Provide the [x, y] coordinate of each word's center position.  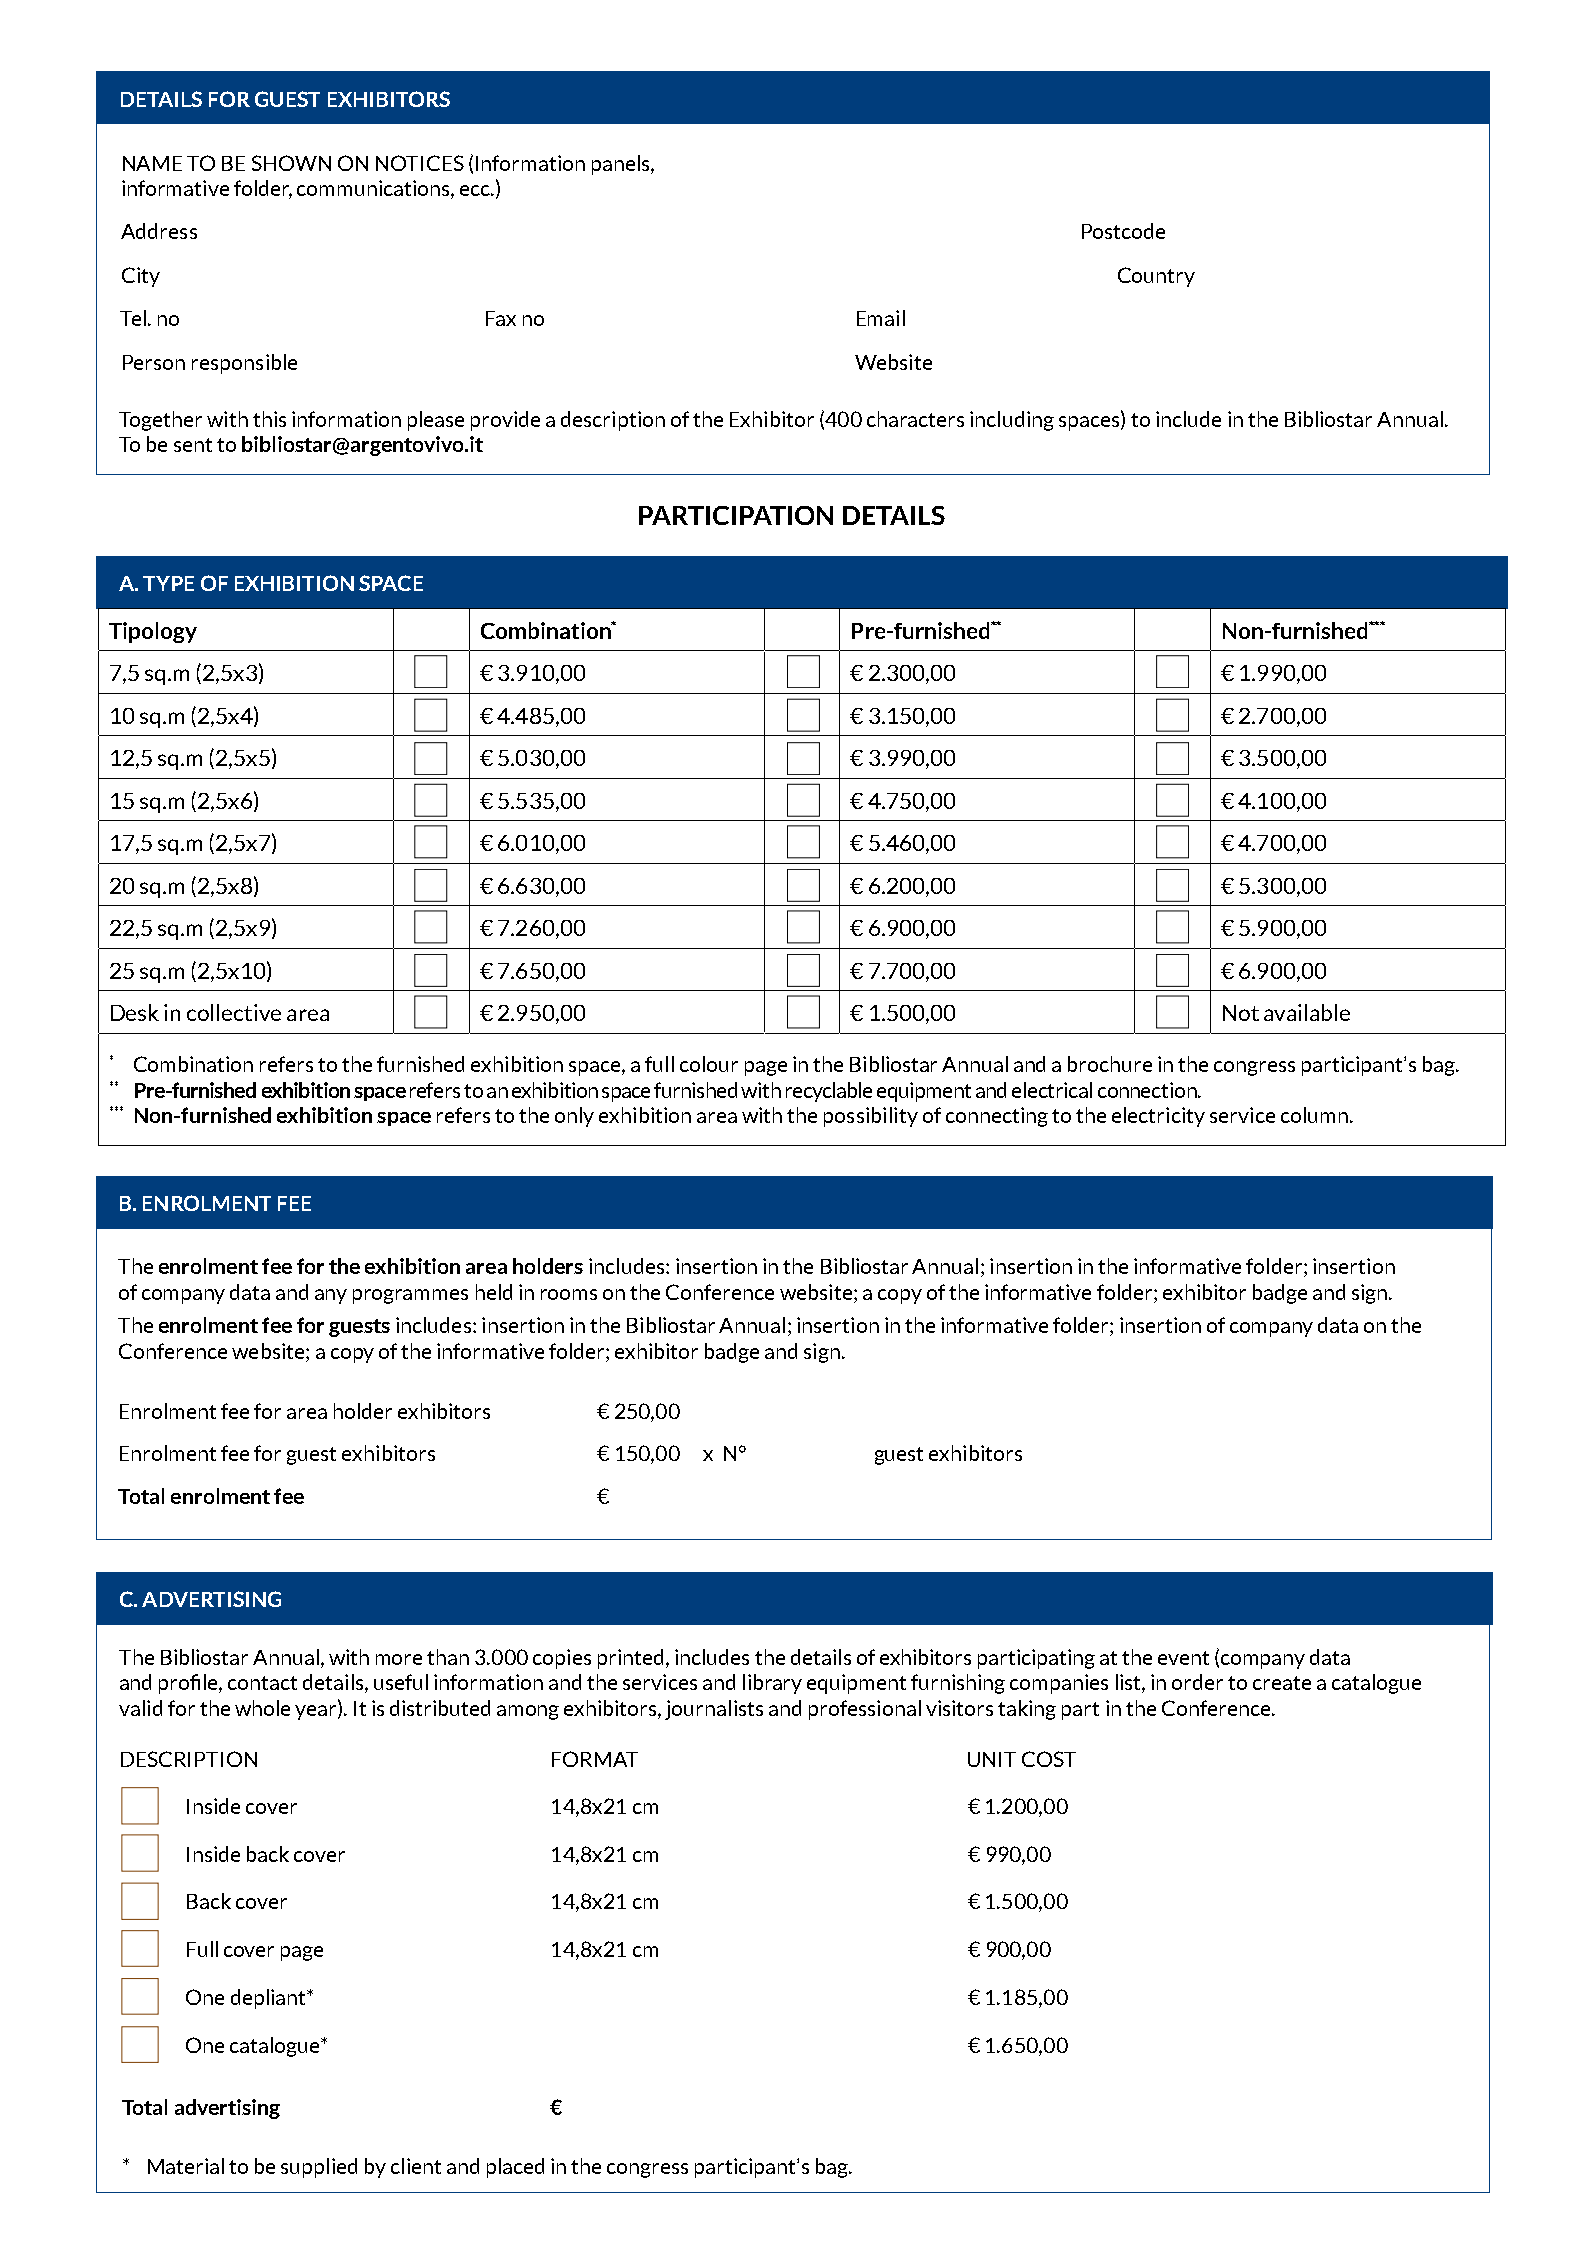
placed [515, 2168]
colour [709, 1064]
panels [622, 165]
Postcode [1123, 231]
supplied [319, 2168]
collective [234, 1012]
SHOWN [291, 163]
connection [1148, 1090]
